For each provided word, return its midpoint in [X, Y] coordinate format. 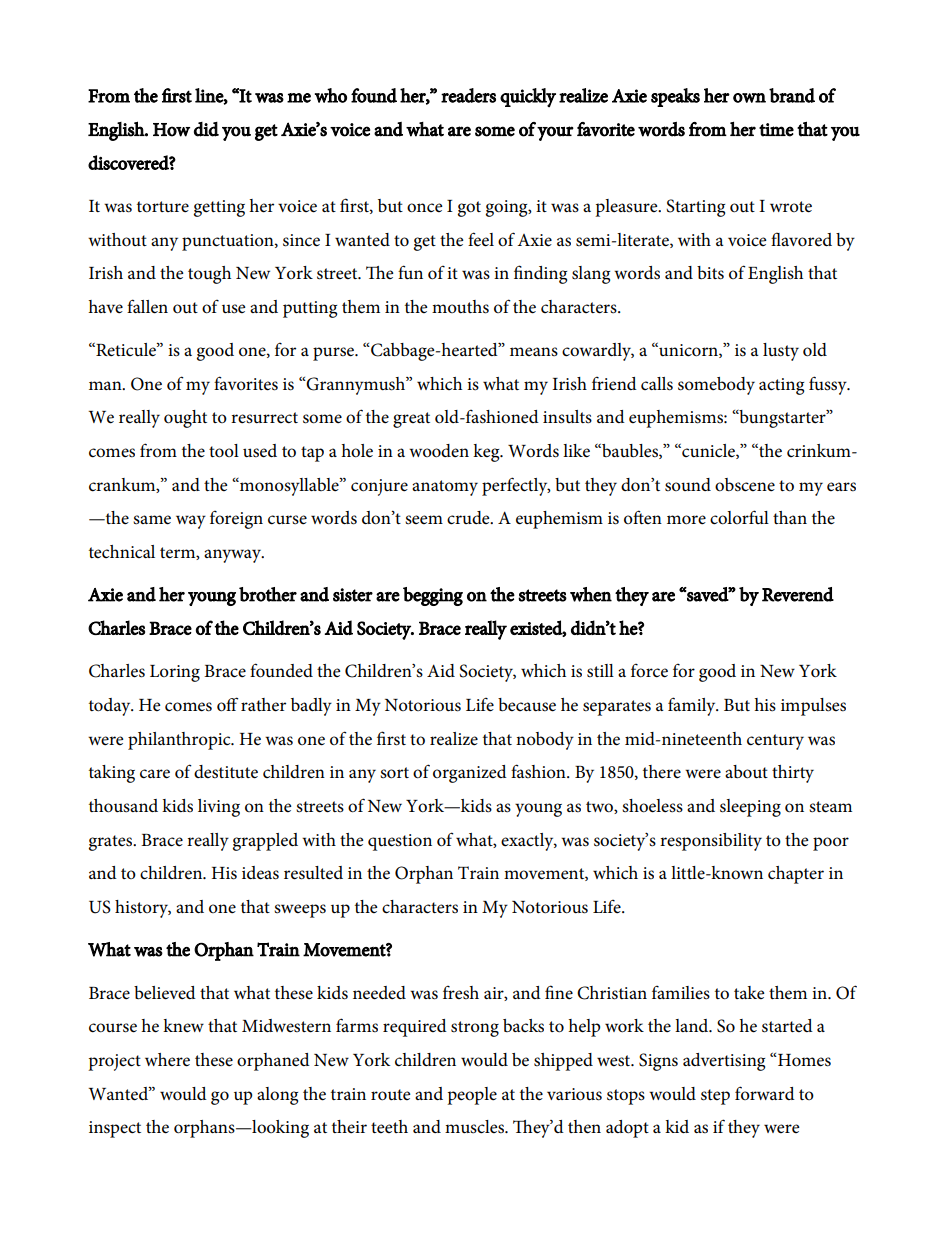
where [167, 1060]
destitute [226, 772]
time [776, 130]
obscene [745, 485]
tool [224, 451]
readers [468, 95]
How [171, 130]
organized [470, 774]
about [746, 772]
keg [487, 453]
